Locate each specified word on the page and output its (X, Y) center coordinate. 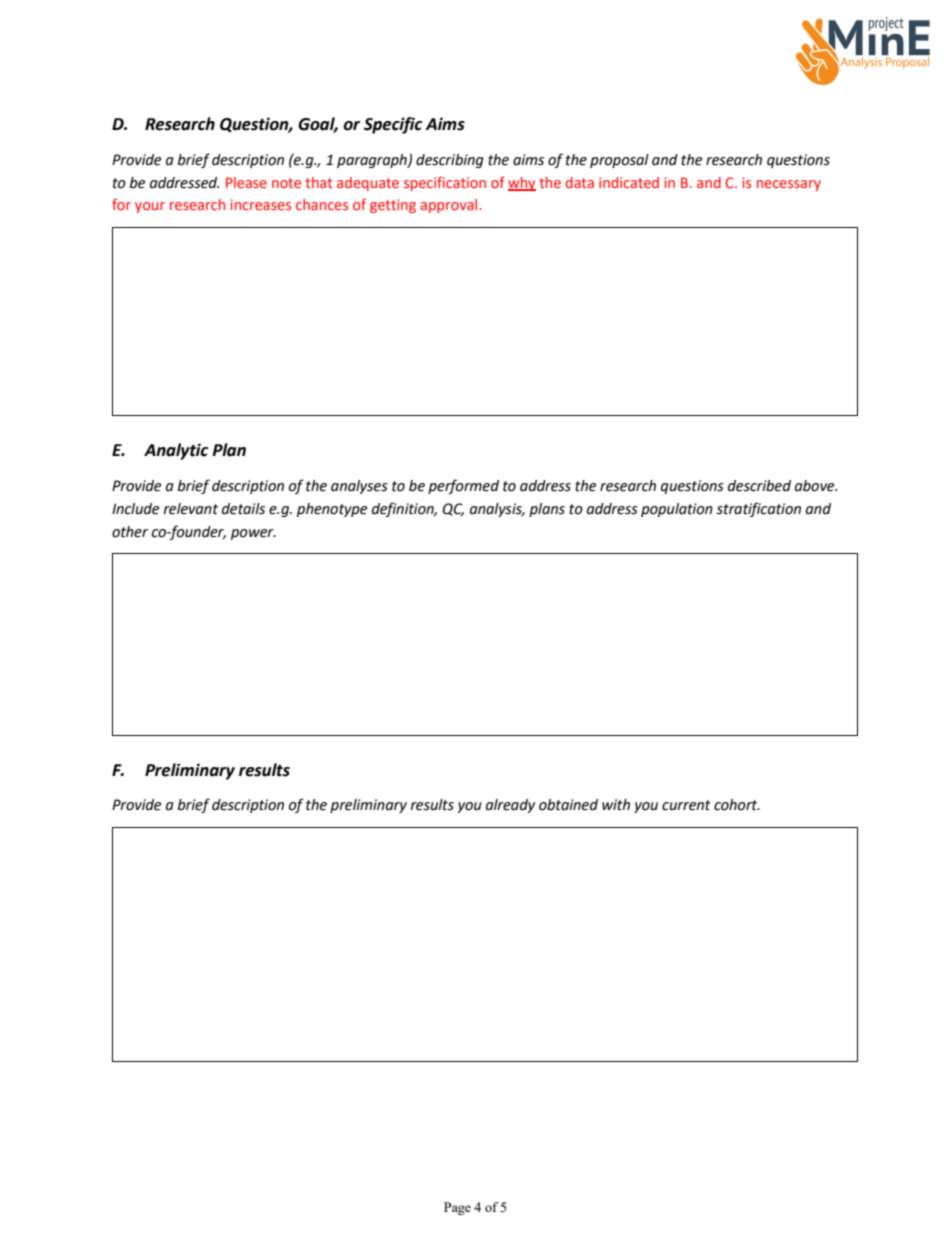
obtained (568, 805)
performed (463, 486)
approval (450, 206)
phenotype (332, 510)
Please (246, 182)
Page (457, 1208)
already (510, 806)
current (686, 805)
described (759, 486)
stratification (758, 509)
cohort (737, 805)
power (253, 534)
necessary (789, 185)
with (616, 805)
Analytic (176, 451)
